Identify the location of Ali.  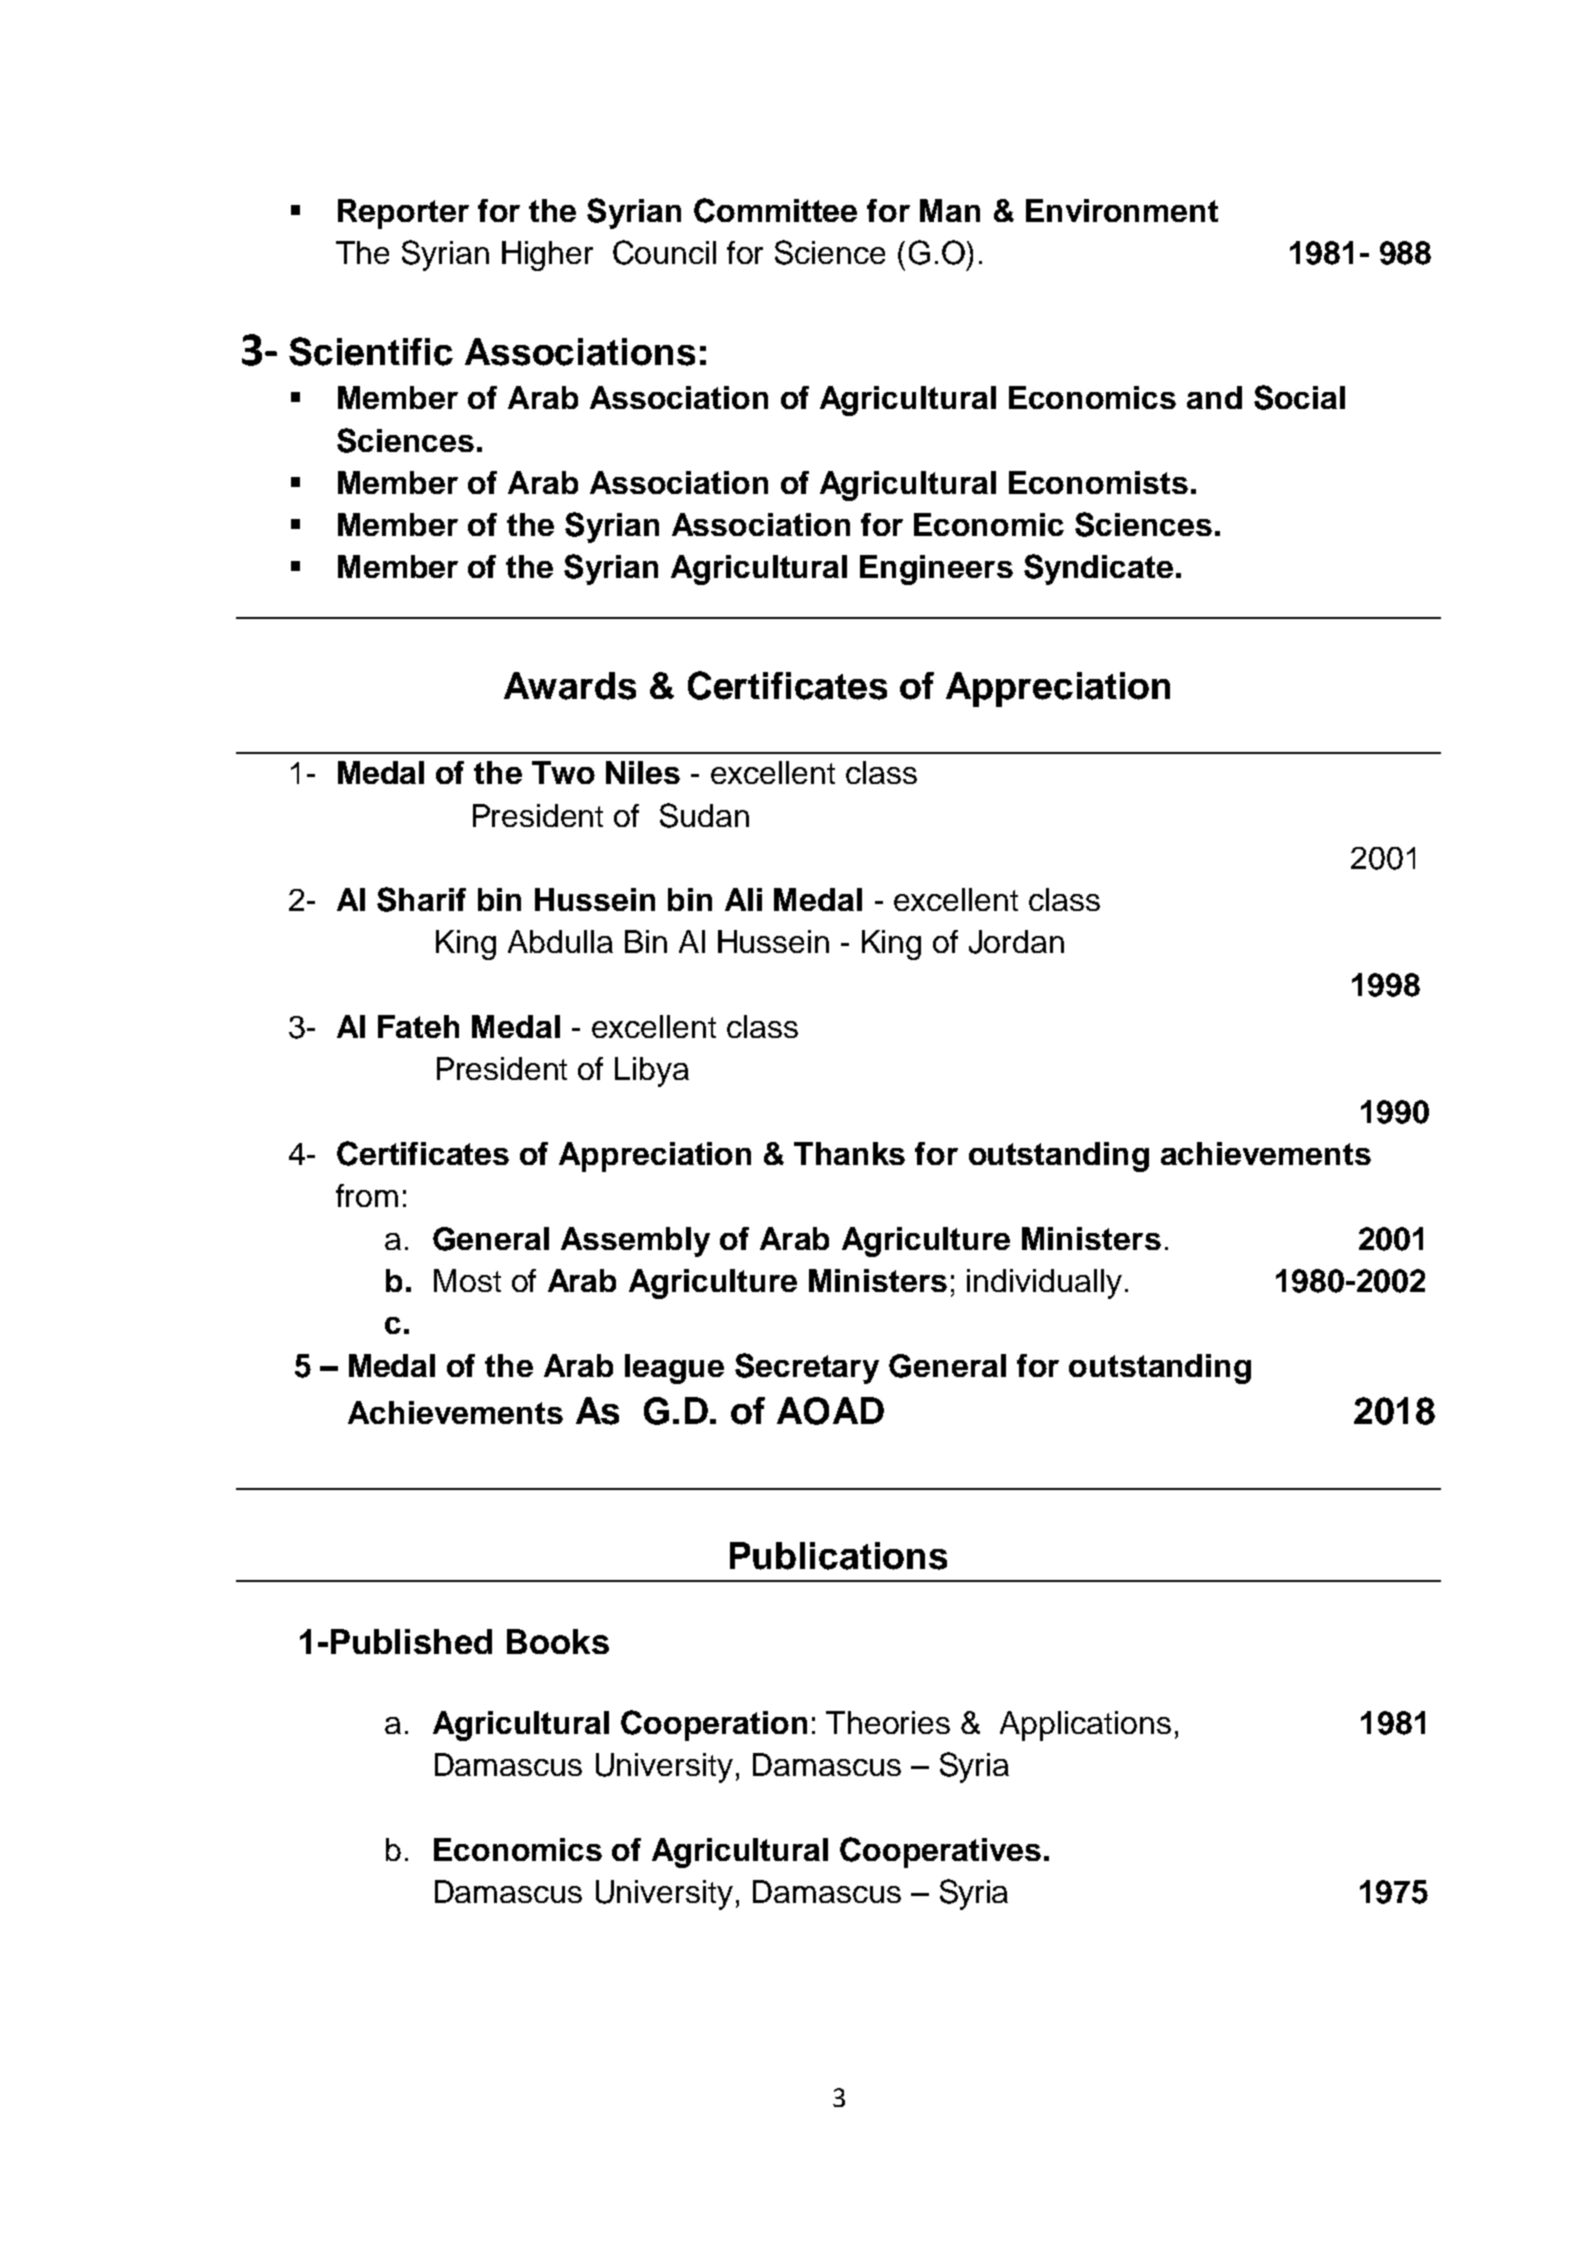
(743, 899).
